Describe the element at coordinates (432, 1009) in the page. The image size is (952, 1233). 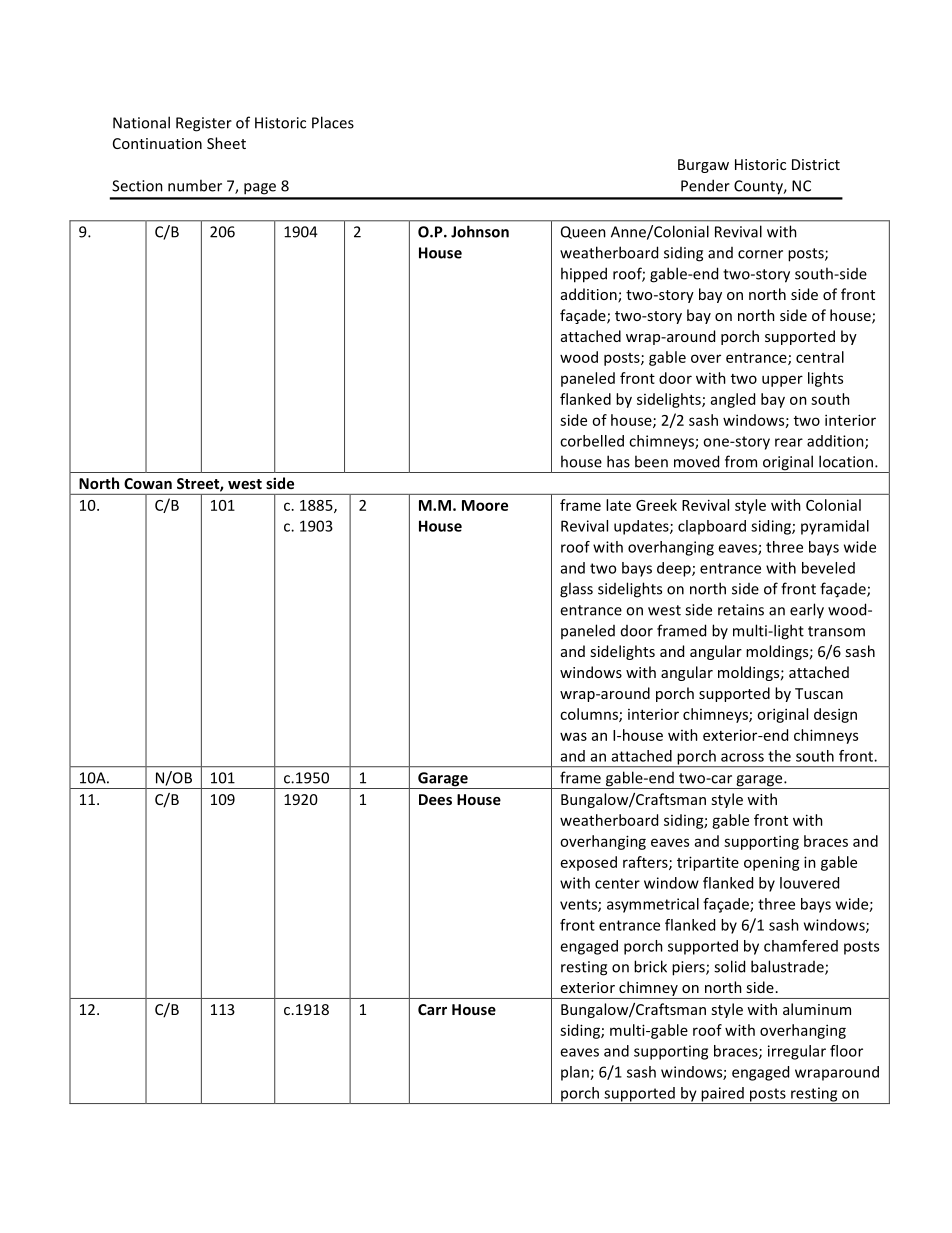
I see `Carr` at that location.
